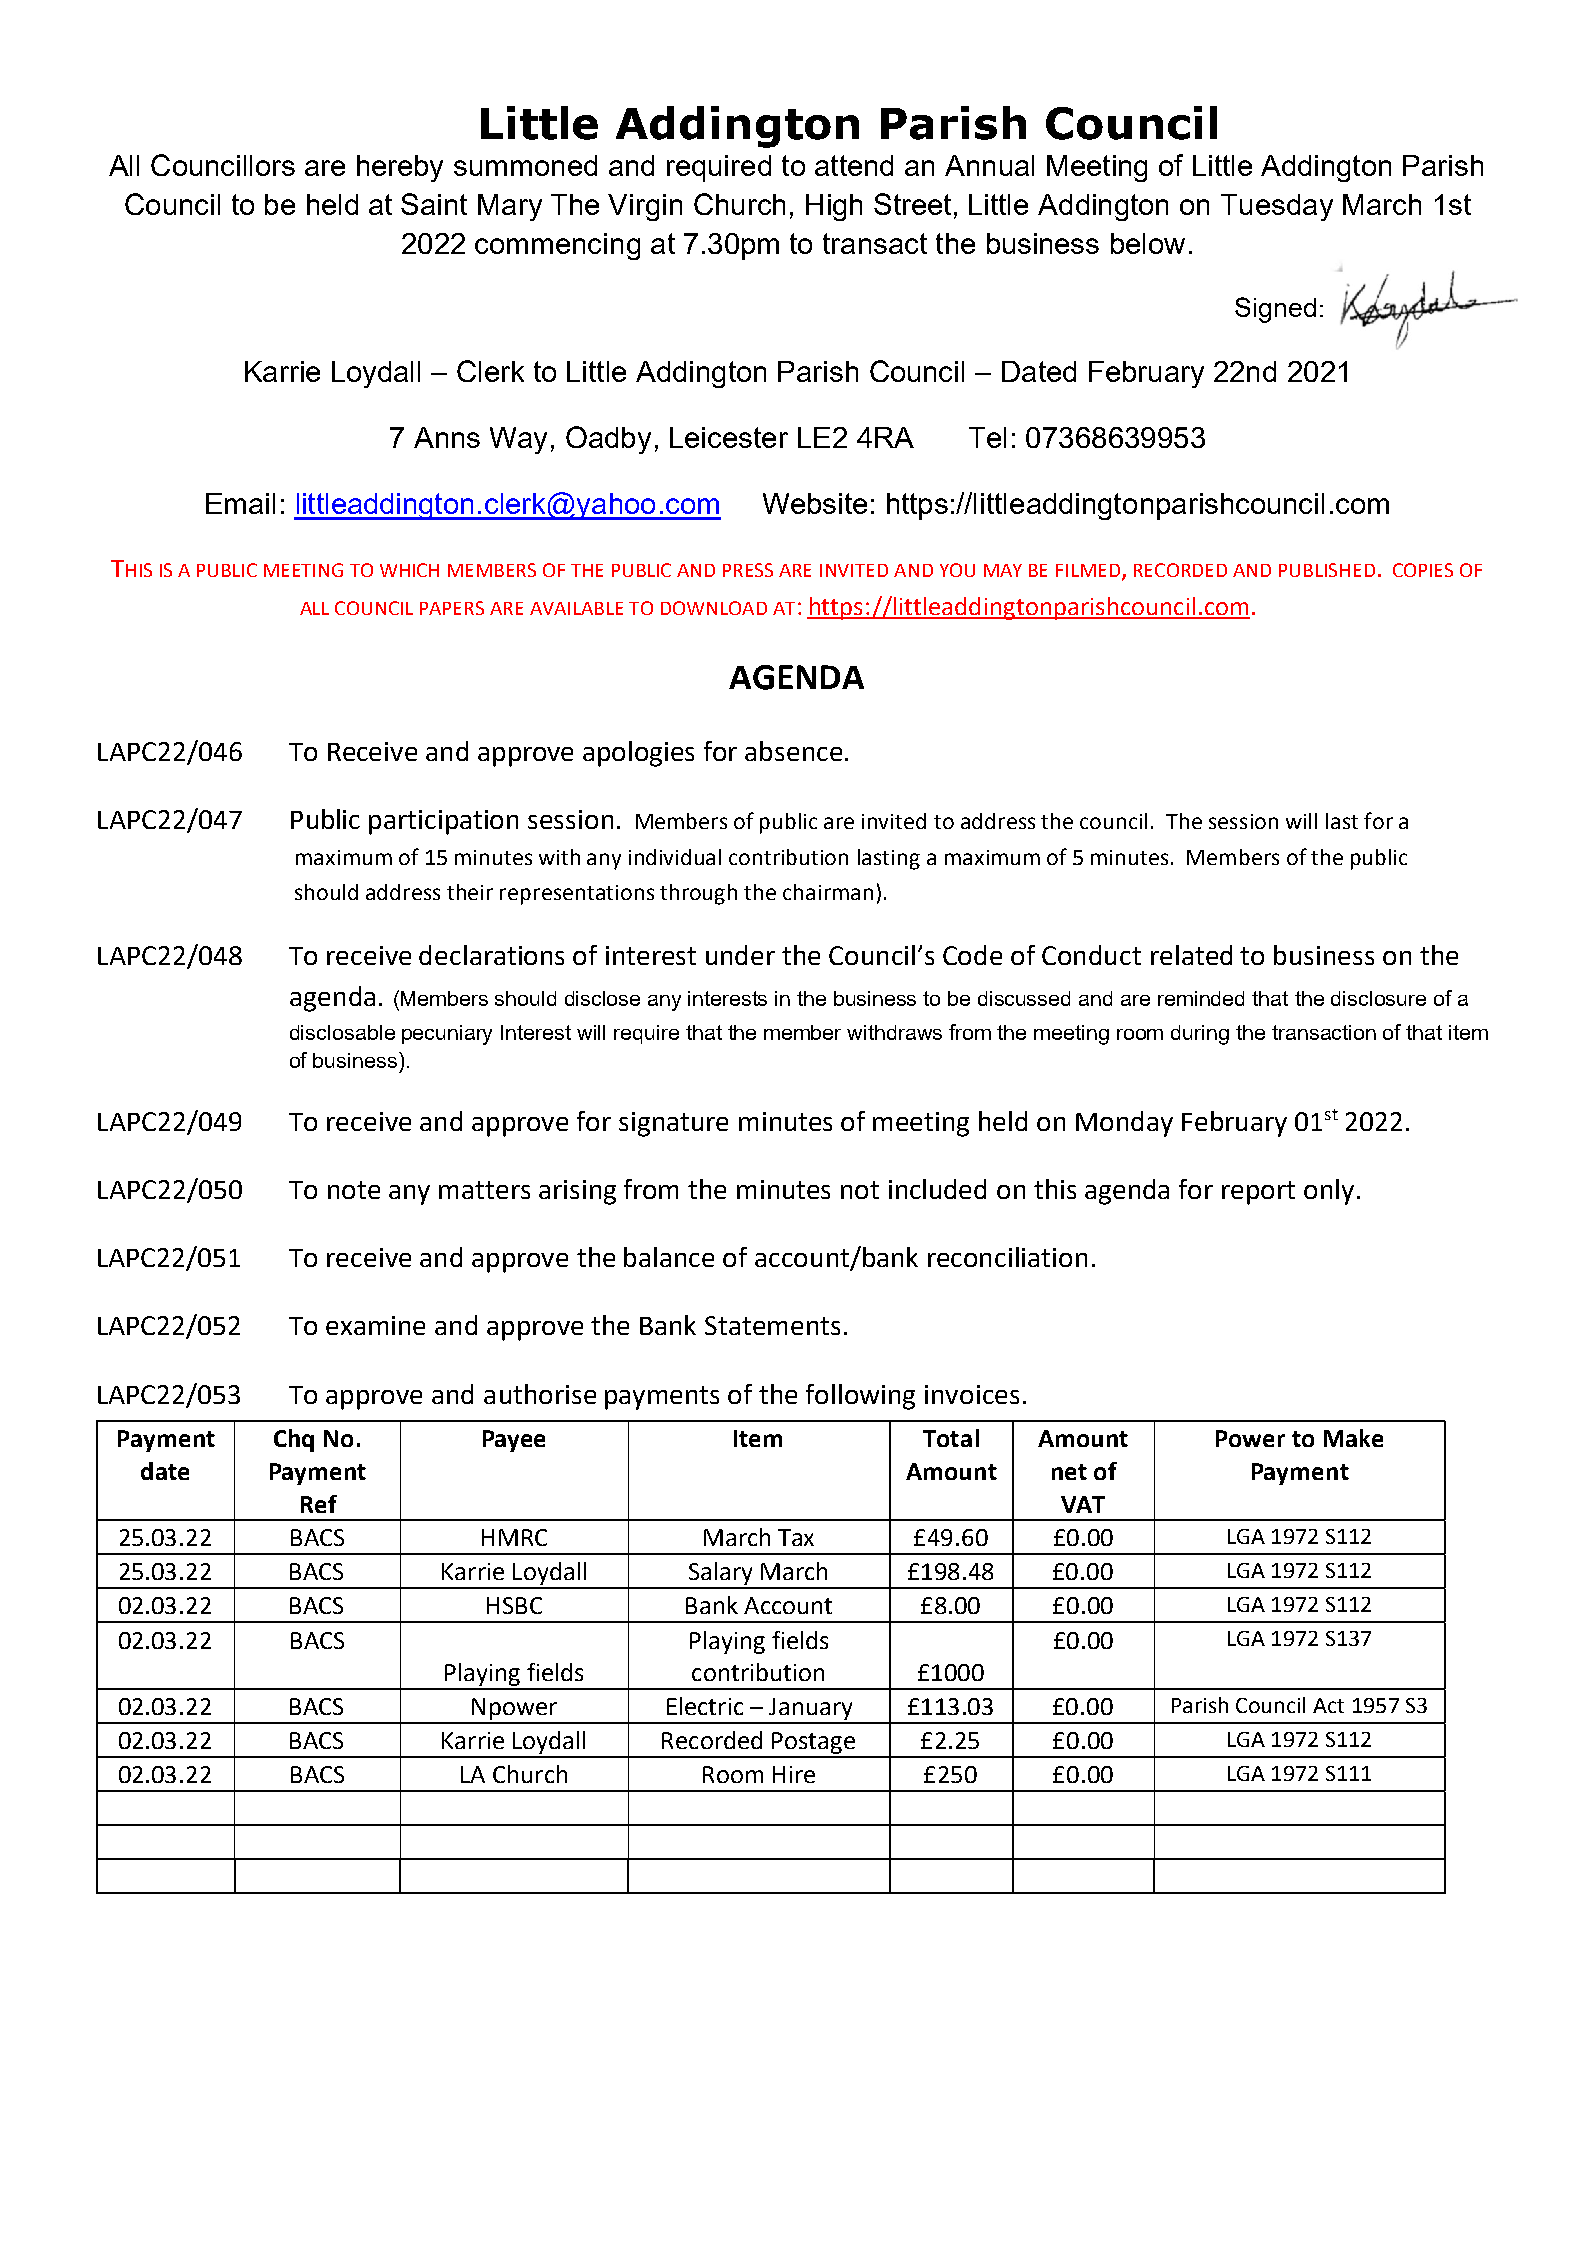 The width and height of the page is (1595, 2255). Describe the element at coordinates (811, 1710) in the page. I see `January` at that location.
